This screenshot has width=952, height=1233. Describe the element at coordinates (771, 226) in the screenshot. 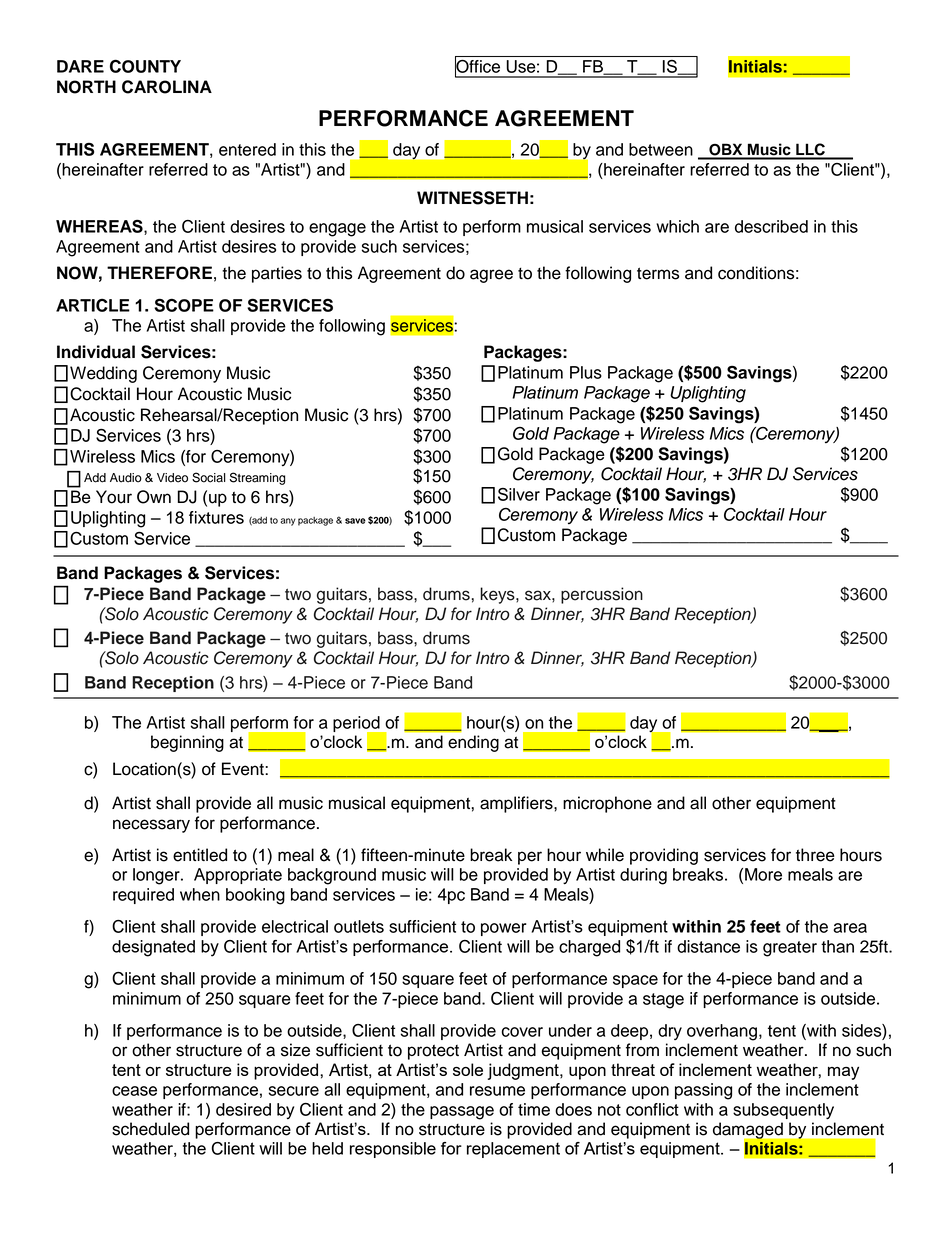

I see `described` at that location.
